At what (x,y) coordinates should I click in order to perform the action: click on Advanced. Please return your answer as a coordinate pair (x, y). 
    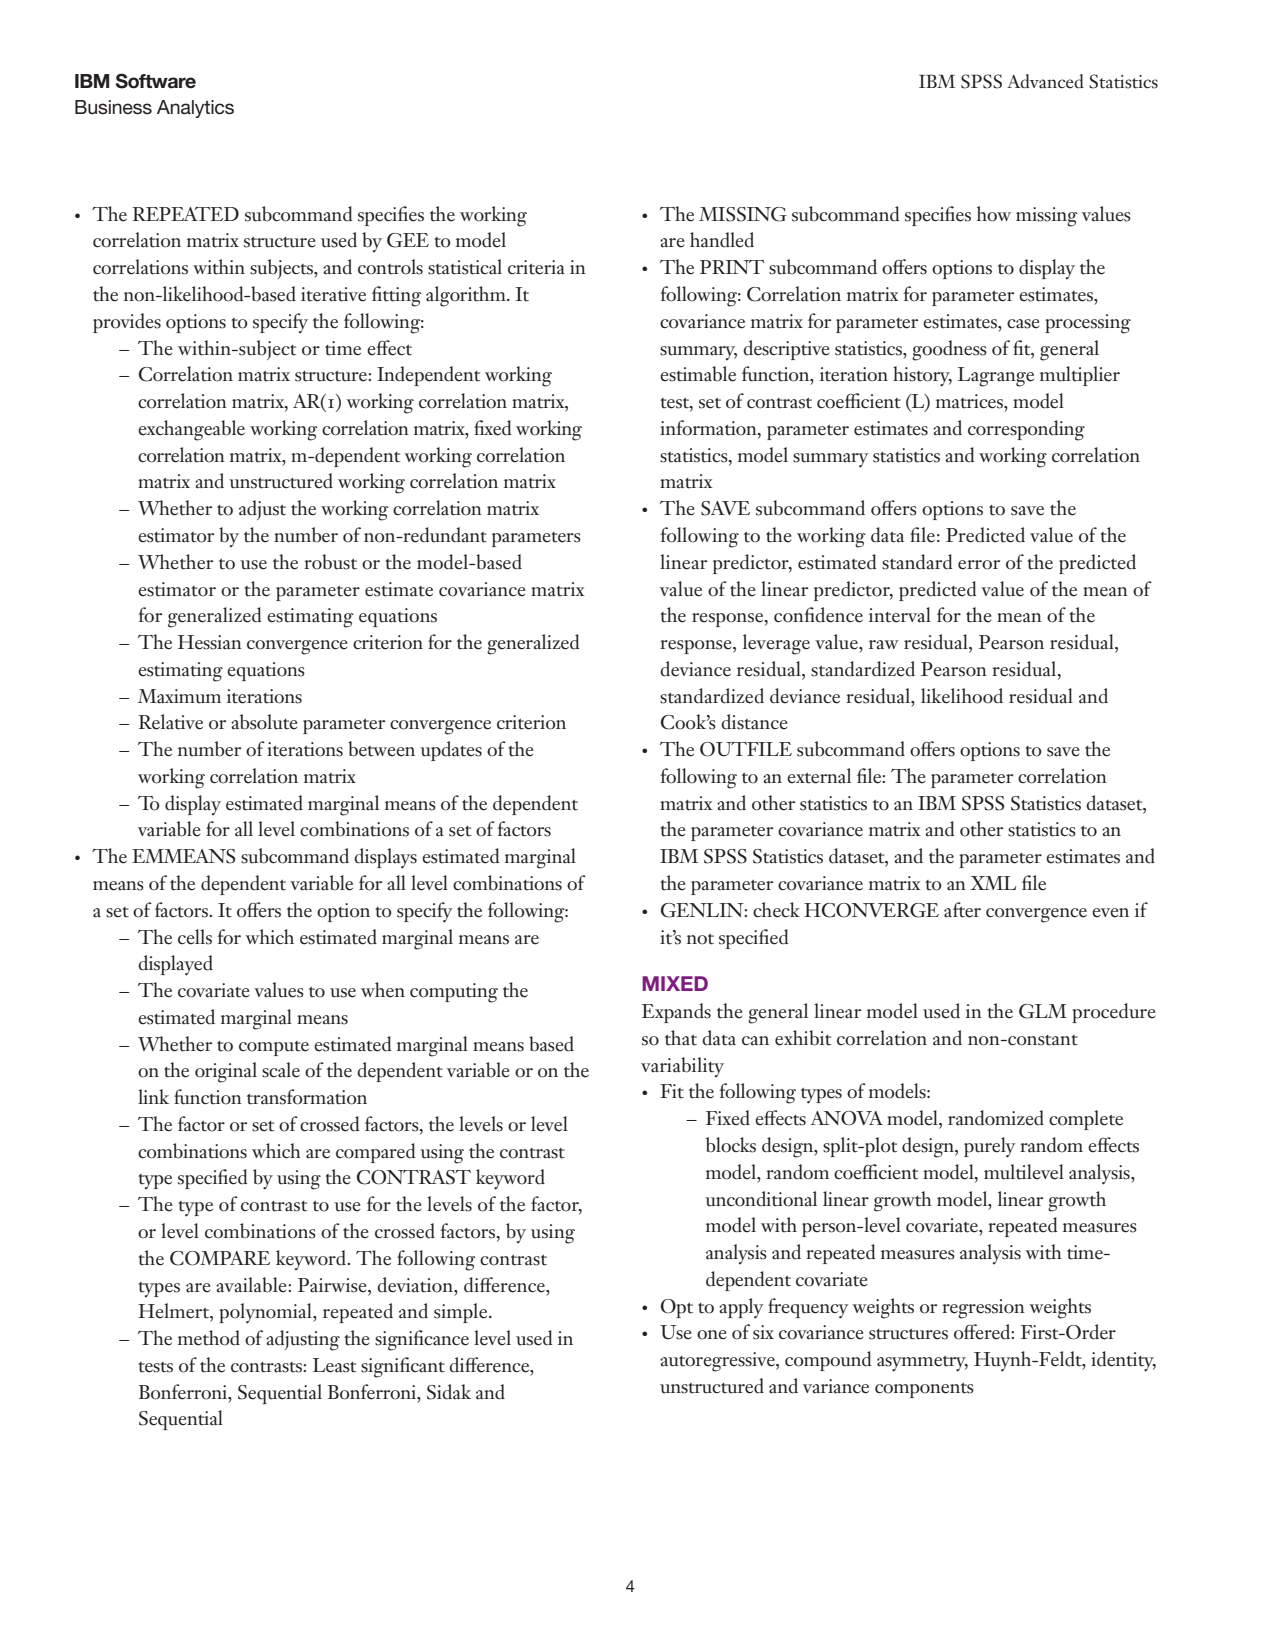
    Looking at the image, I should click on (1045, 81).
